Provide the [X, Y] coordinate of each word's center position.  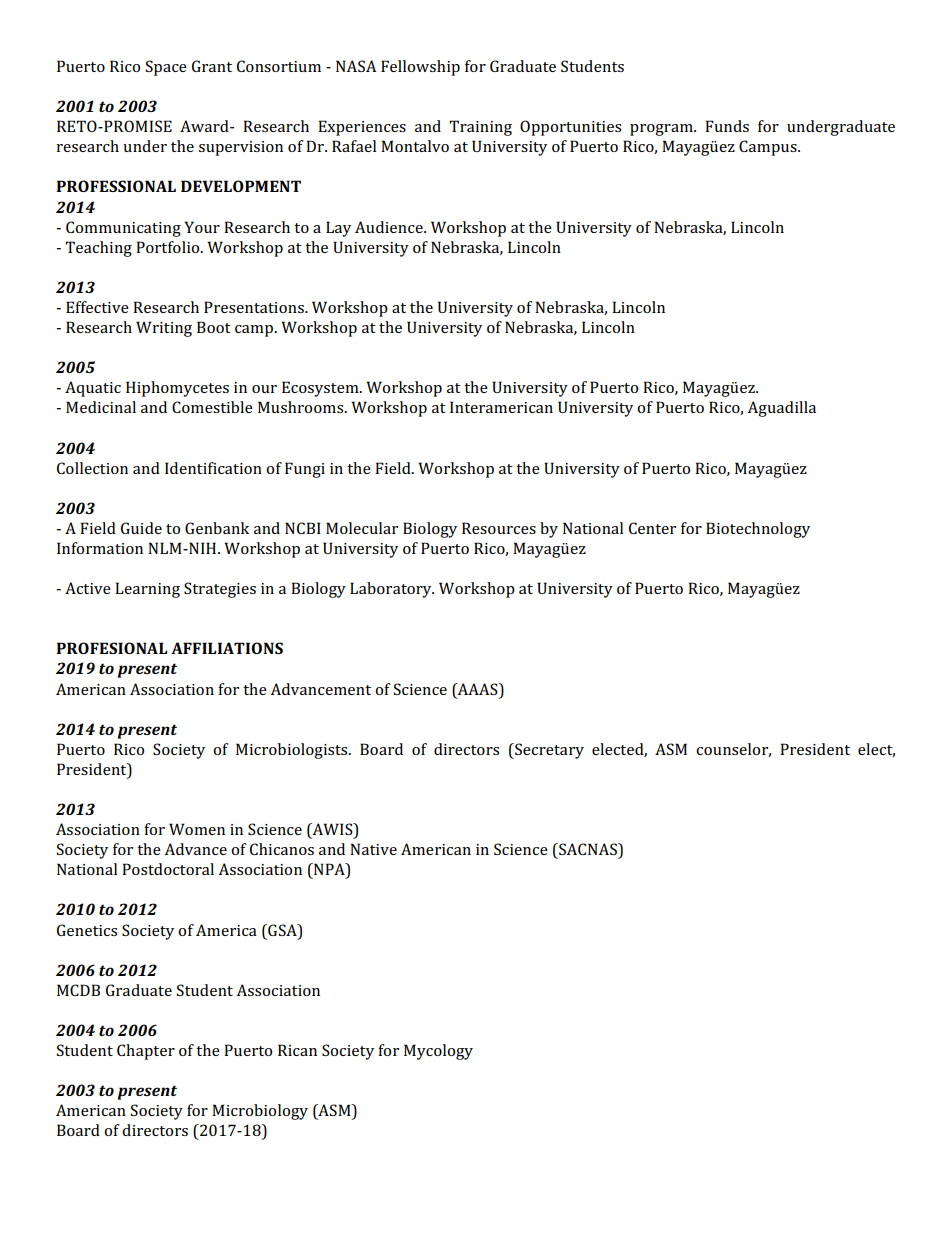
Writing [164, 329]
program [662, 130]
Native [373, 849]
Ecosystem [321, 389]
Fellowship [420, 68]
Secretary [548, 751]
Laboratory [392, 590]
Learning [147, 590]
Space [166, 68]
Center [652, 528]
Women [197, 829]
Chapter [146, 1052]
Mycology [438, 1052]
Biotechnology [758, 530]
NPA [329, 870]
